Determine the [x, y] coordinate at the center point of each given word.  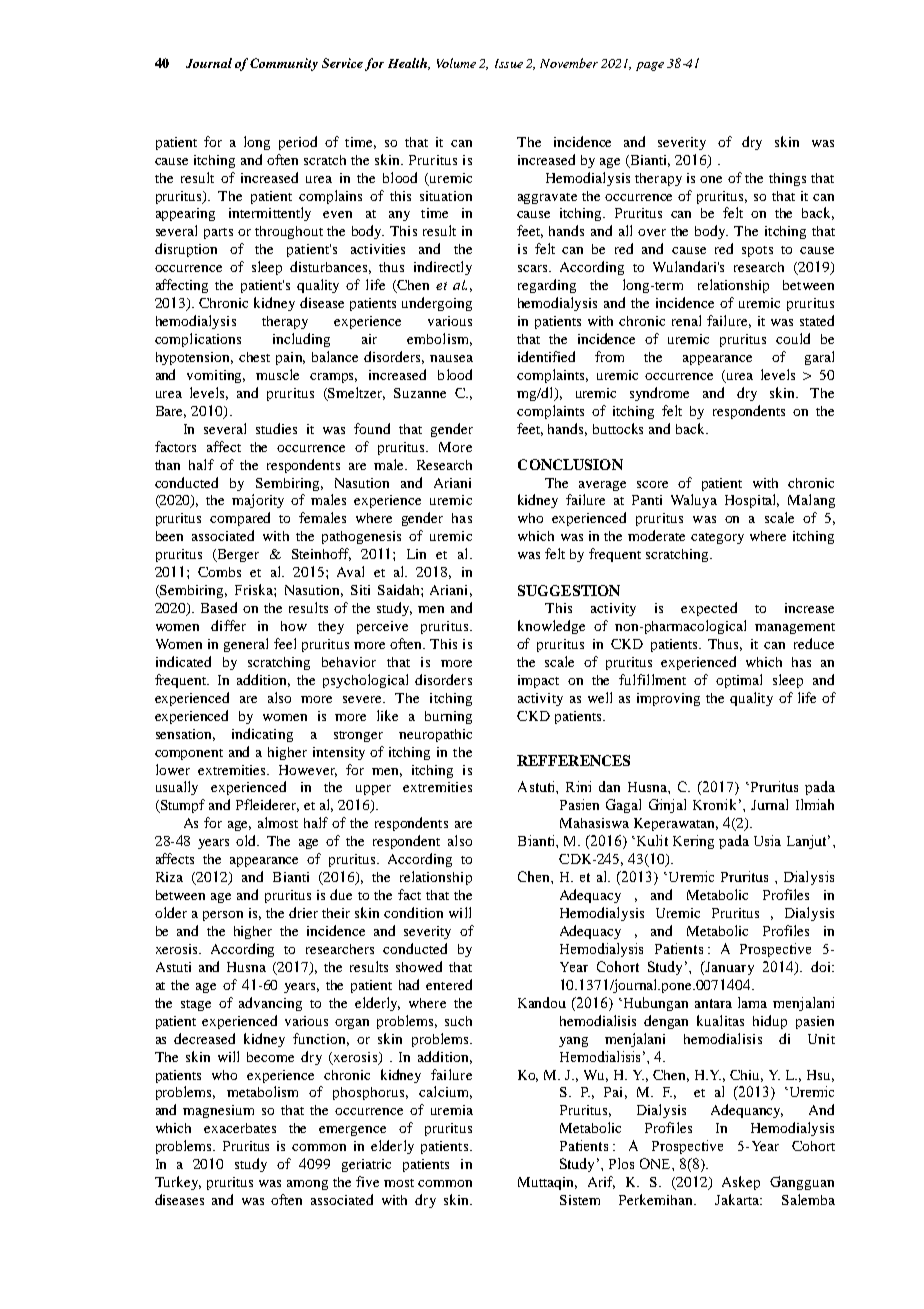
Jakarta [738, 1199]
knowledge [551, 627]
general [246, 645]
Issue [509, 63]
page [650, 66]
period [298, 143]
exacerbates [240, 1128]
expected [709, 609]
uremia [452, 1110]
